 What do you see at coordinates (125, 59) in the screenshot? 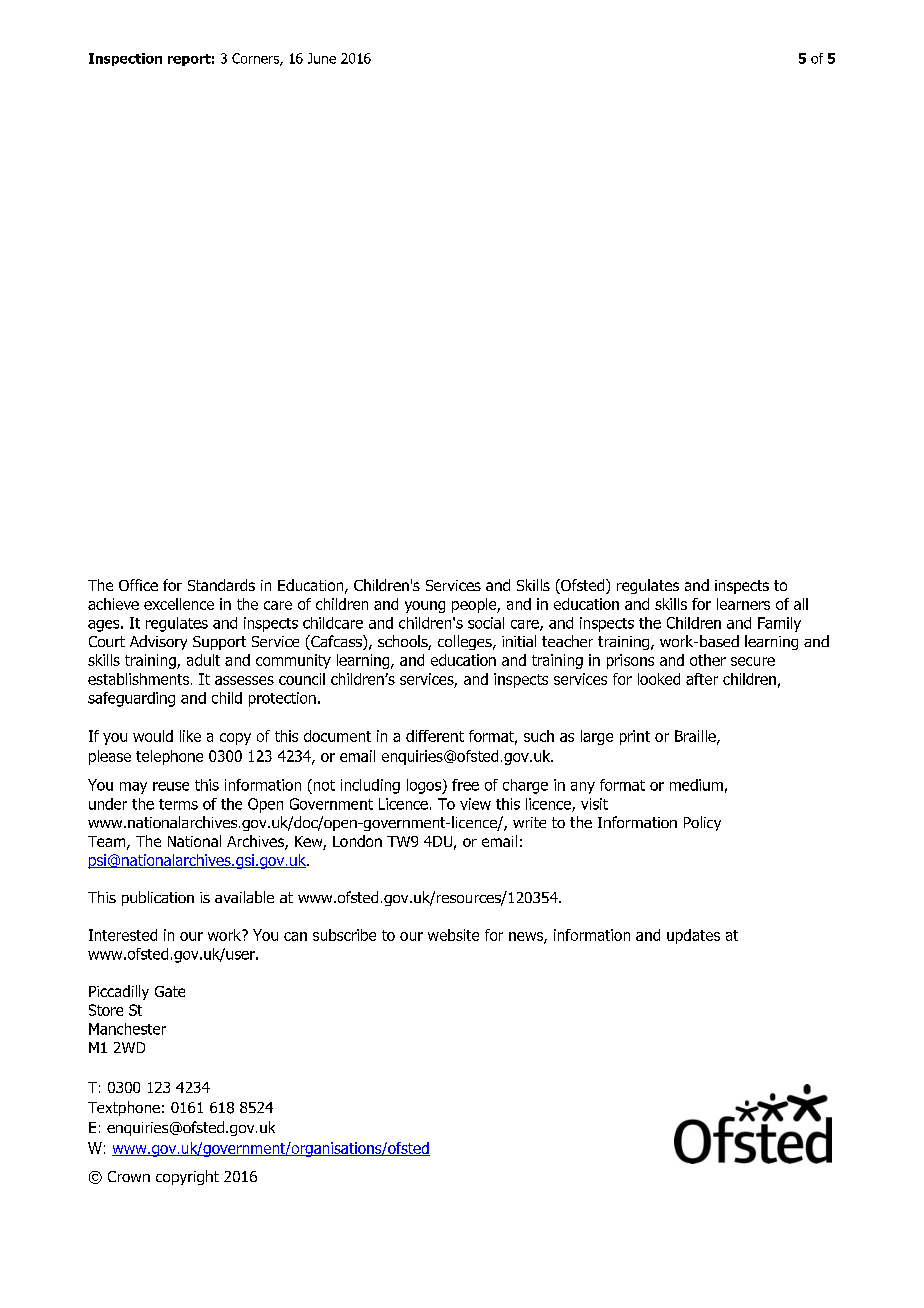
I see `Inspection` at bounding box center [125, 59].
